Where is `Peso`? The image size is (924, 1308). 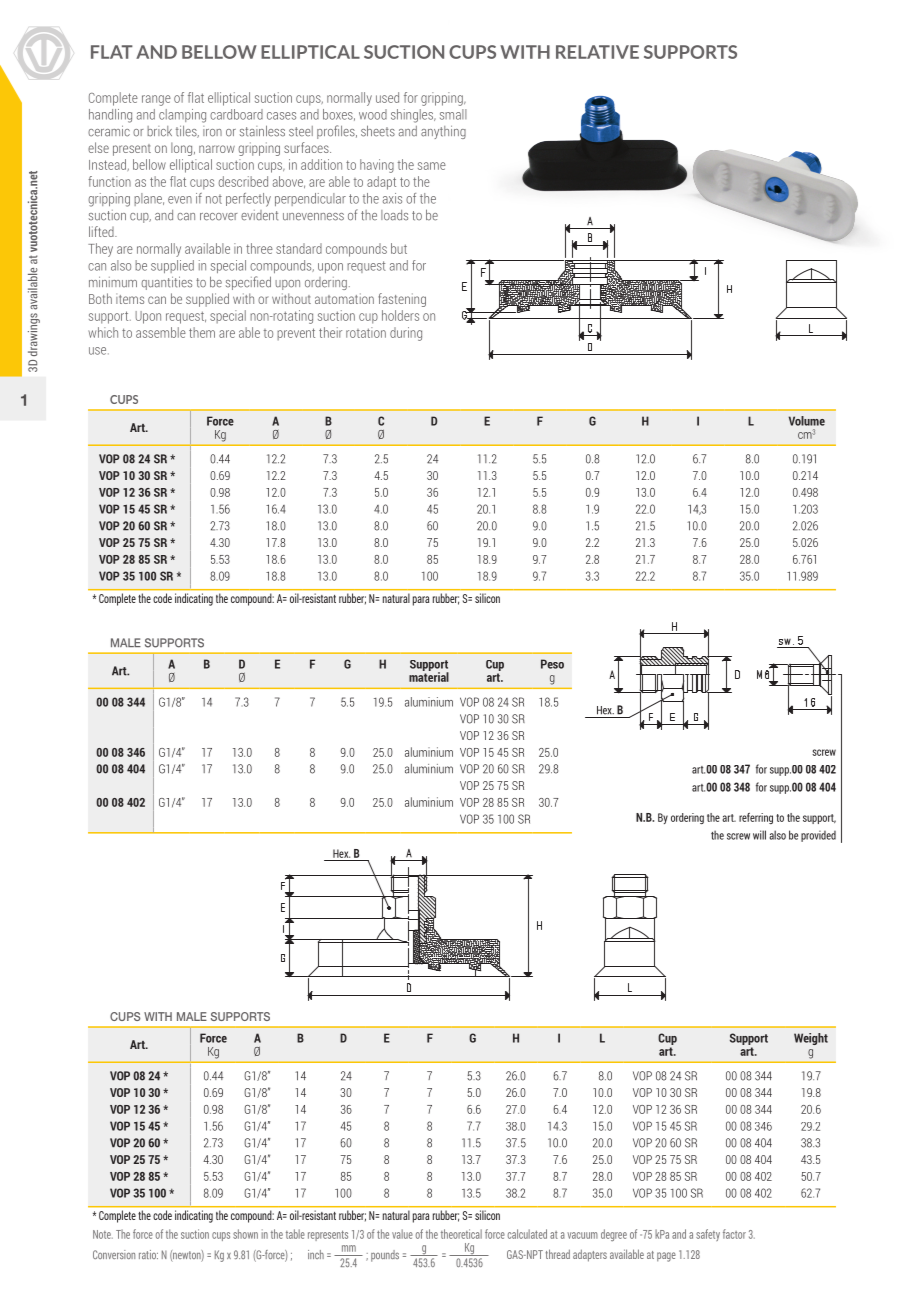 Peso is located at coordinates (552, 664).
